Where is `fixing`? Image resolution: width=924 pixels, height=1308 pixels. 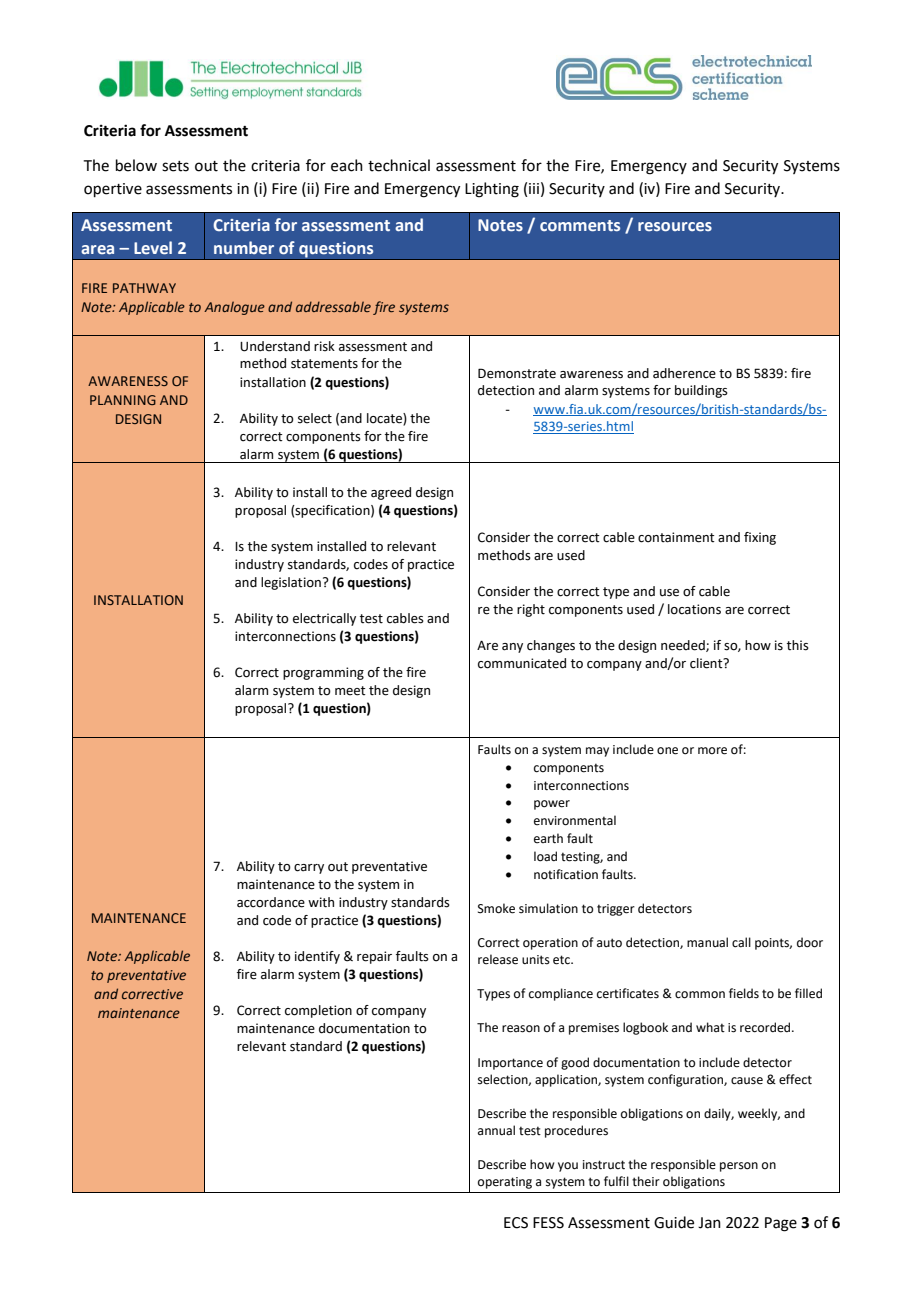
fixing is located at coordinates (760, 538).
